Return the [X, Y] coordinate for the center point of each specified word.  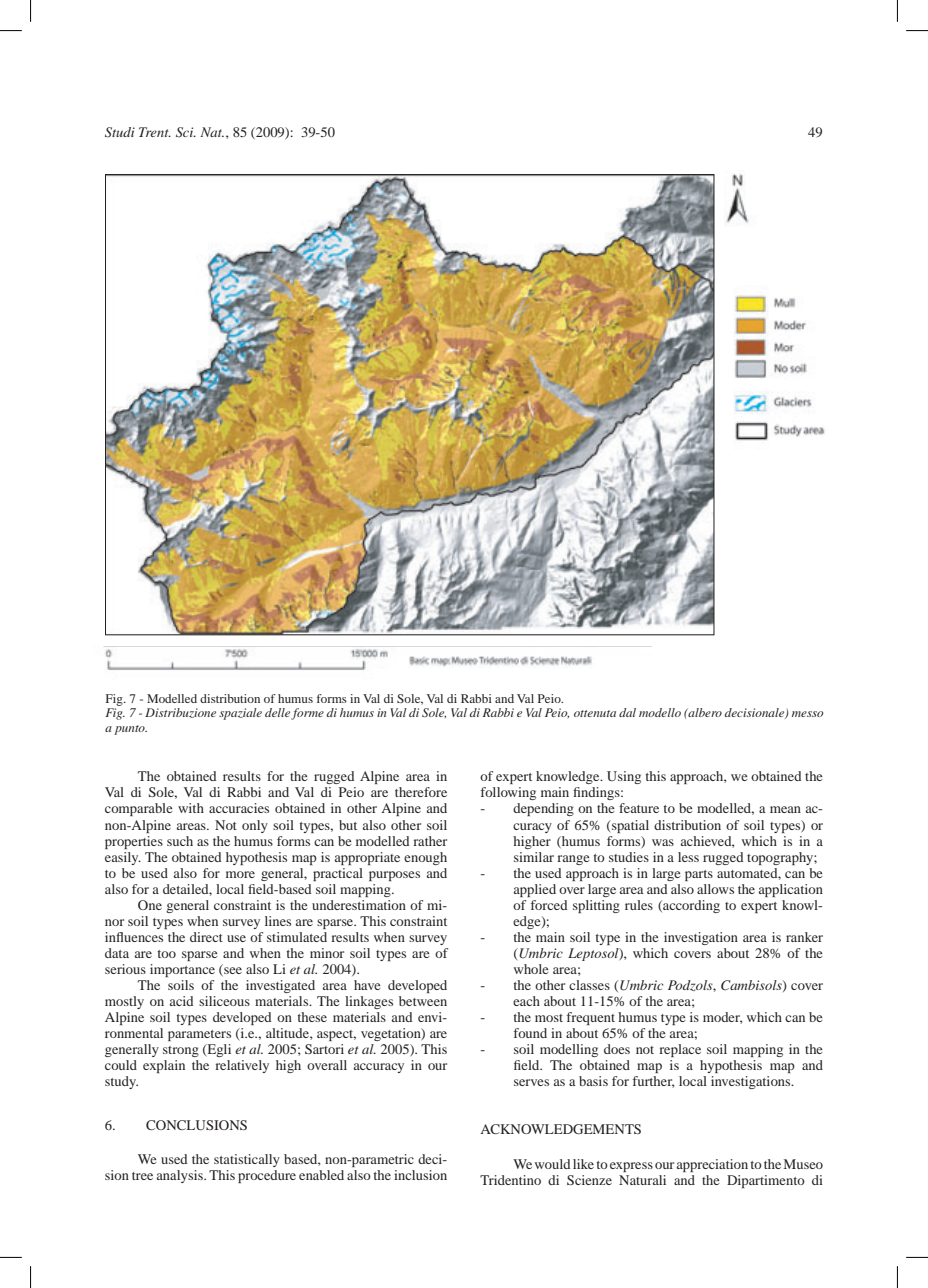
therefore [421, 792]
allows [715, 889]
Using [624, 777]
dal [627, 712]
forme [307, 714]
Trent [155, 132]
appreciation [712, 1165]
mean [785, 809]
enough [425, 858]
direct [206, 937]
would [552, 1164]
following [508, 793]
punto [130, 730]
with [191, 808]
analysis [181, 1176]
